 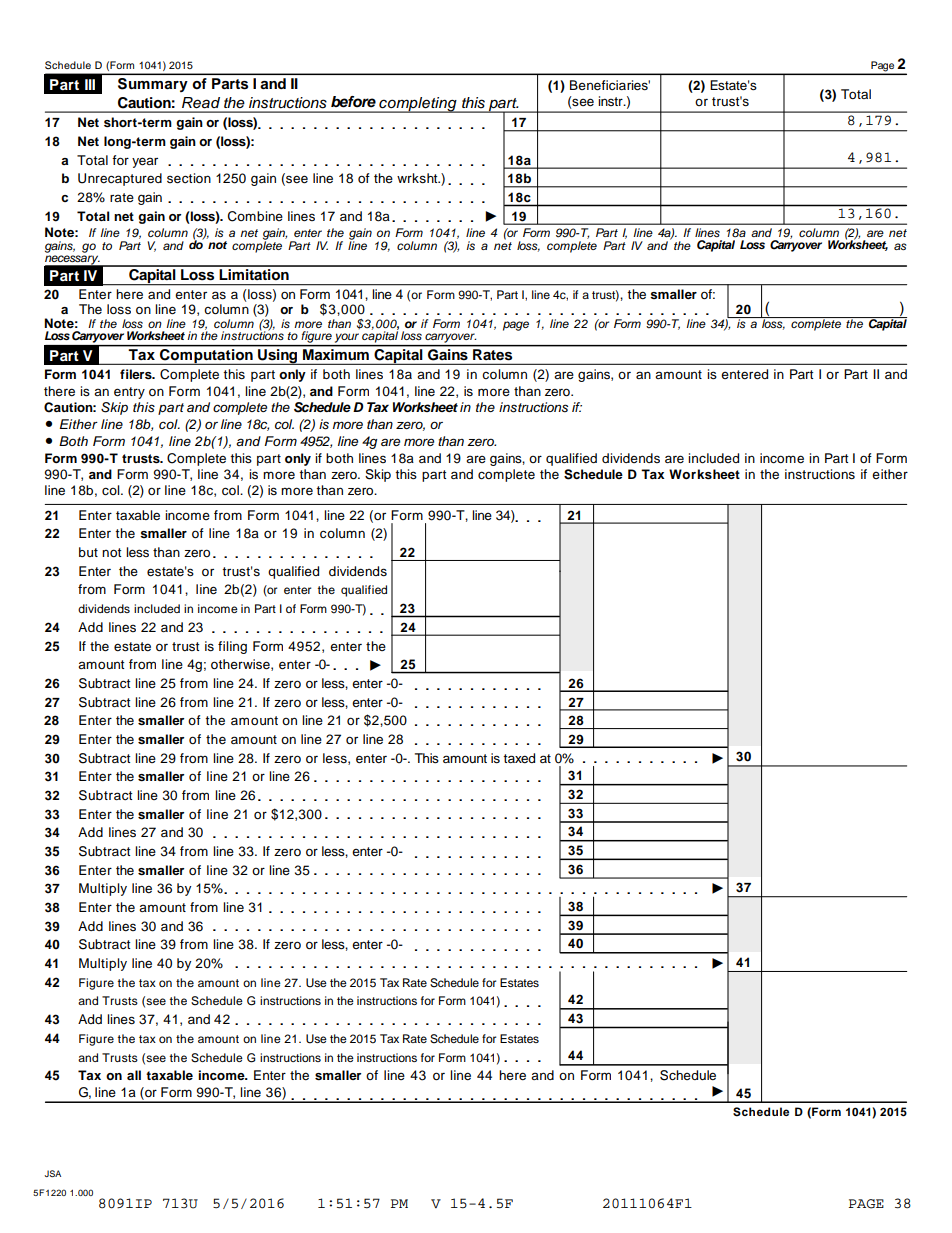 What do you see at coordinates (52, 1173) in the screenshot?
I see `JSA` at bounding box center [52, 1173].
